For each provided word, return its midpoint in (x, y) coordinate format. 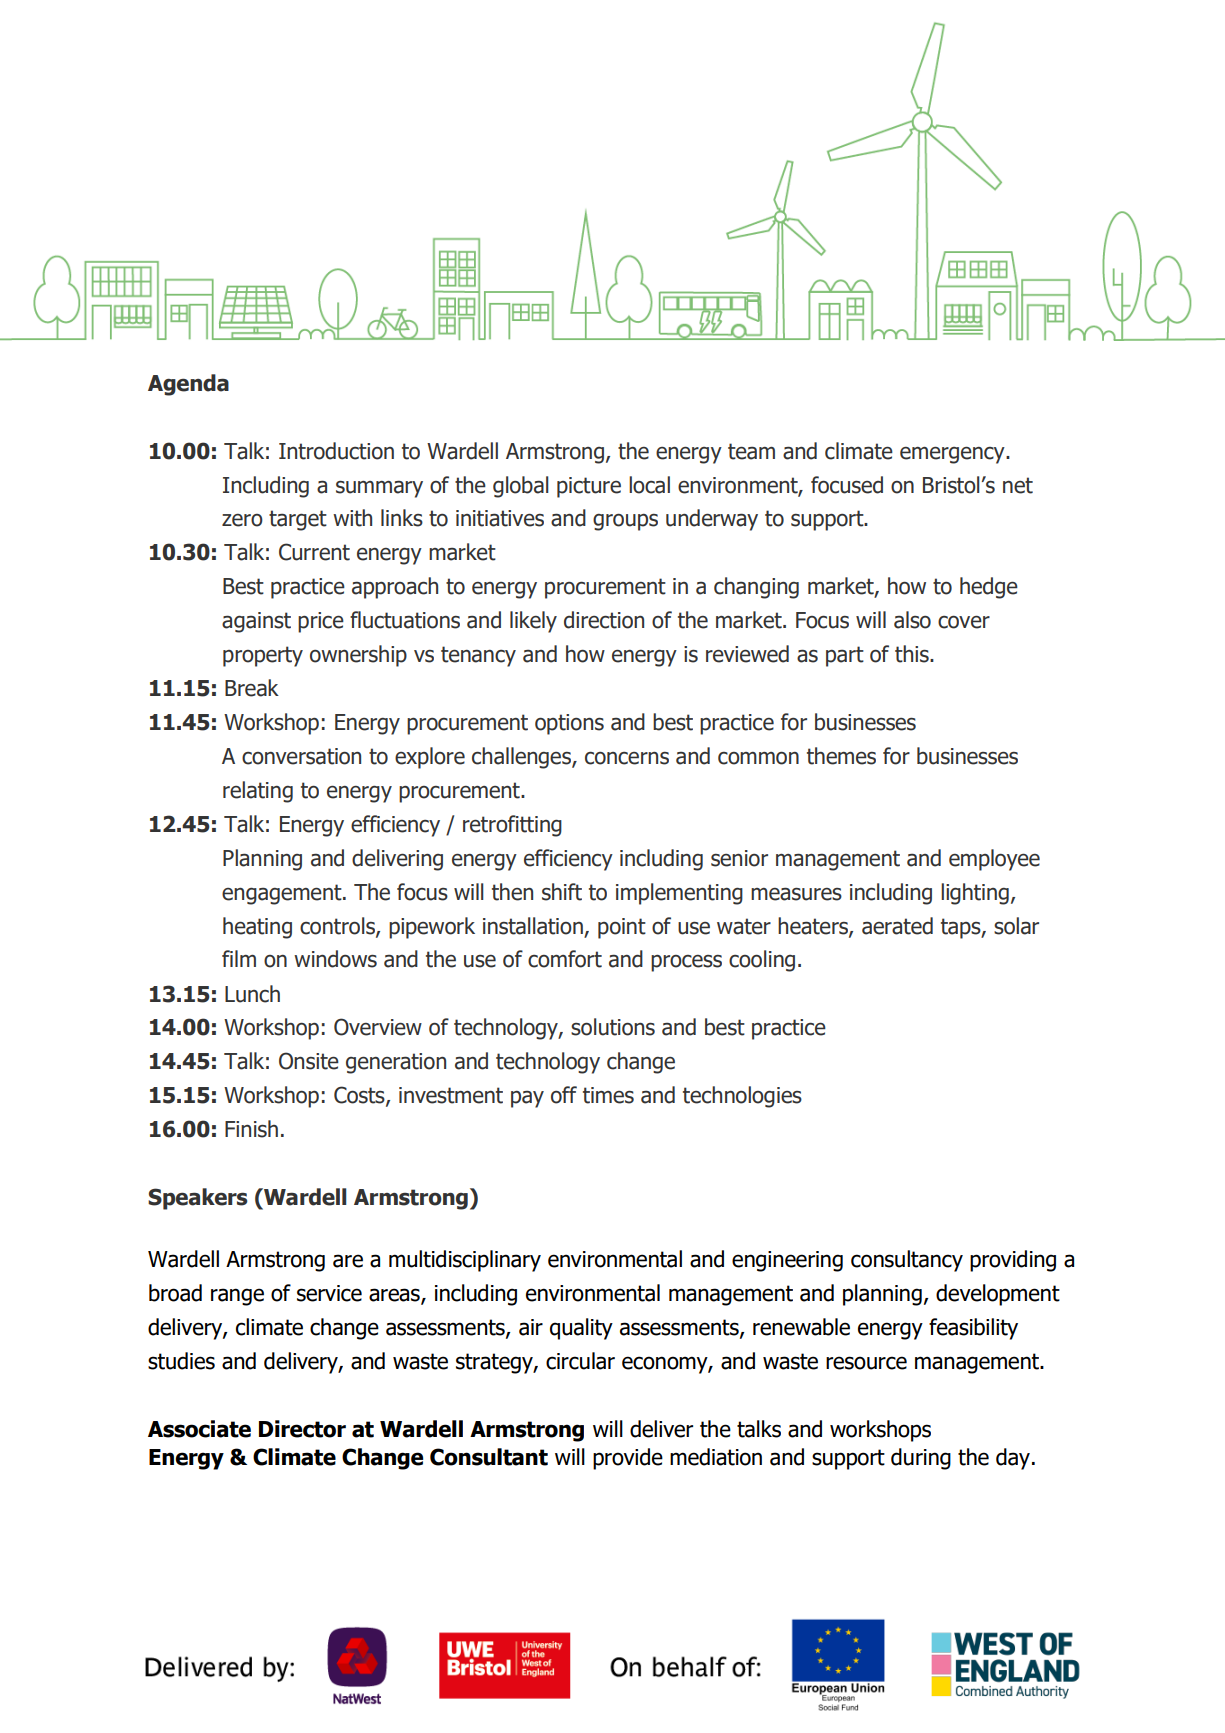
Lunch (252, 994)
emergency (953, 455)
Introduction (336, 451)
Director (302, 1429)
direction (604, 620)
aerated (897, 926)
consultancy (907, 1261)
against (256, 622)
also (912, 620)
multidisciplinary (465, 1261)
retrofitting (512, 826)
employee (994, 860)
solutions (613, 1027)
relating (258, 792)
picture (589, 487)
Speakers (198, 1199)
